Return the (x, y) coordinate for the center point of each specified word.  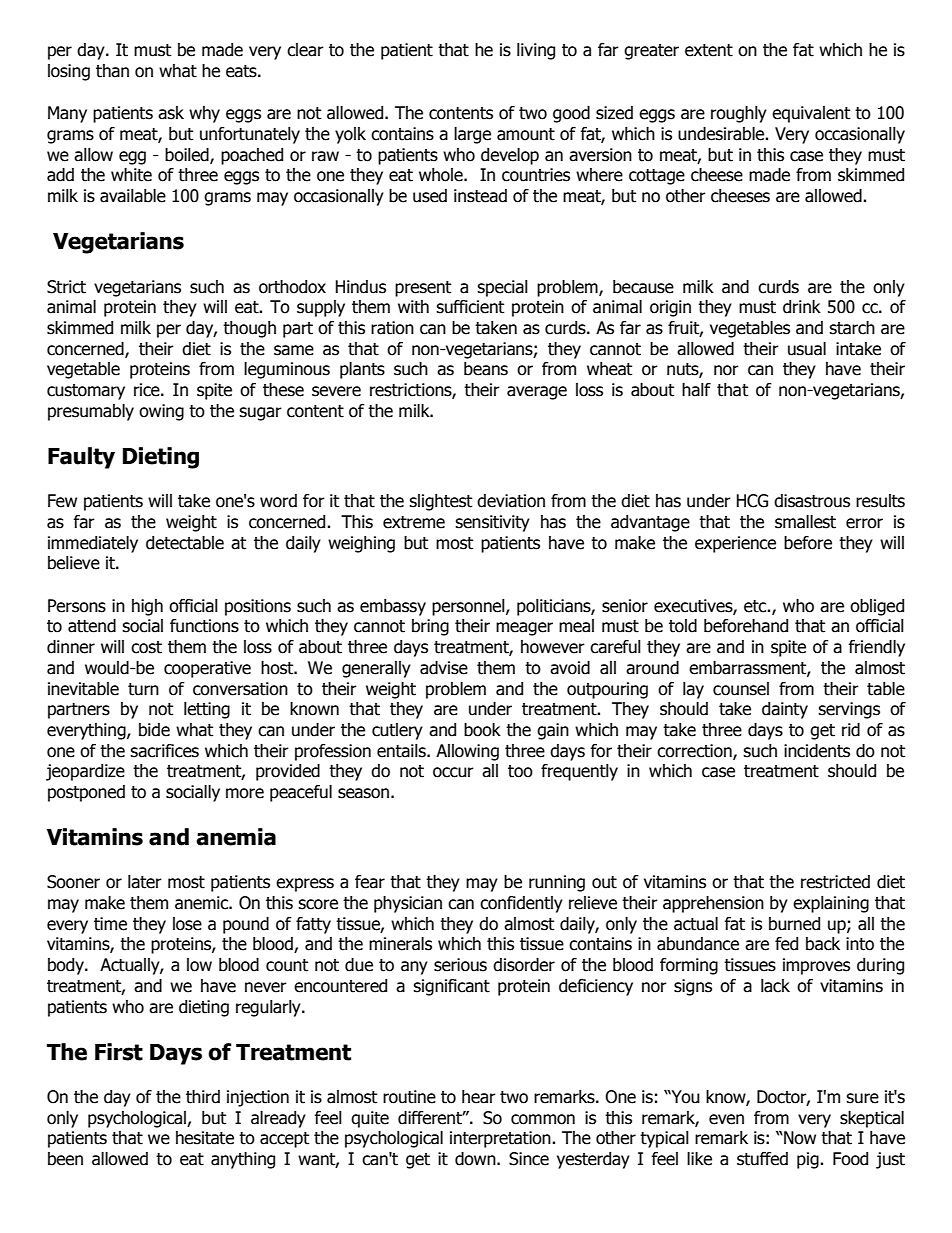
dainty (785, 710)
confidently (521, 904)
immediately (93, 544)
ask (171, 113)
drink (802, 307)
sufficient (470, 307)
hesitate (205, 1138)
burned (794, 924)
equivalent (811, 114)
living (536, 51)
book (482, 730)
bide (154, 730)
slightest (440, 502)
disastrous (812, 501)
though (249, 329)
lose (187, 924)
